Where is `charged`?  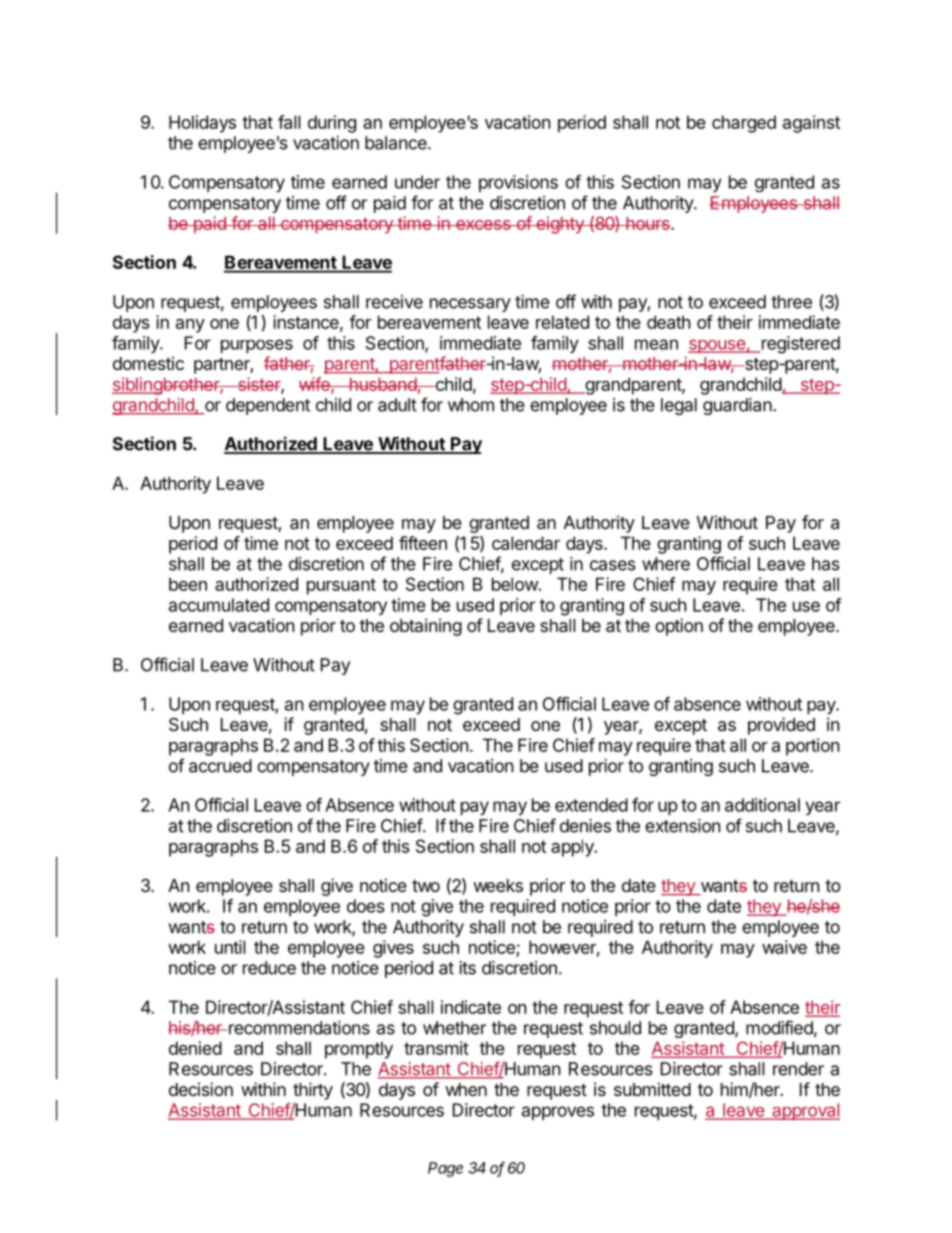 charged is located at coordinates (744, 124).
